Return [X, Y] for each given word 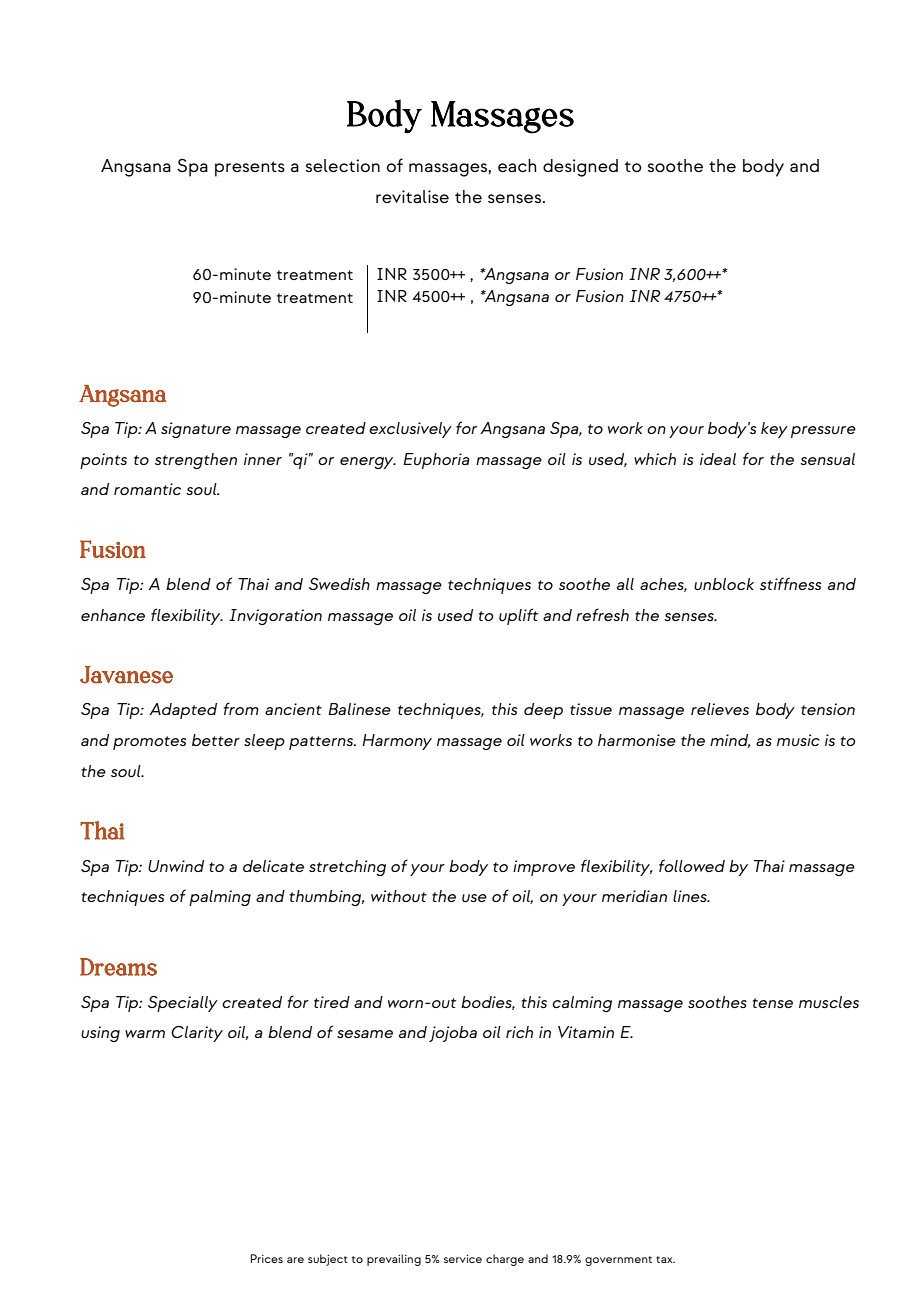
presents [250, 169]
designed [580, 168]
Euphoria [436, 461]
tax [665, 1259]
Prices [267, 1258]
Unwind [176, 866]
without [399, 896]
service [463, 1259]
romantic [147, 489]
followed [692, 865]
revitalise [412, 196]
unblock [724, 584]
